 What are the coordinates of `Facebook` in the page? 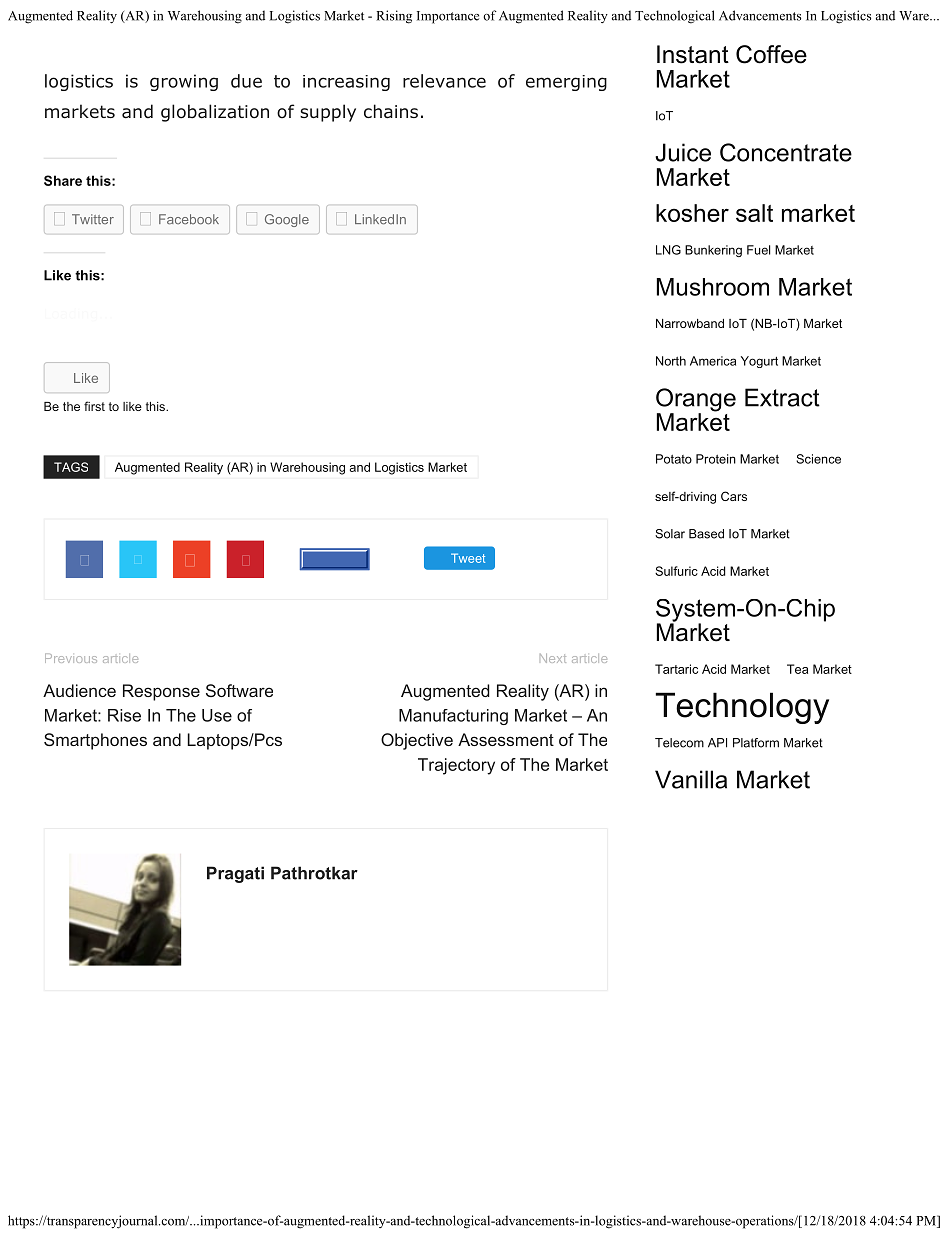 It's located at (189, 219).
